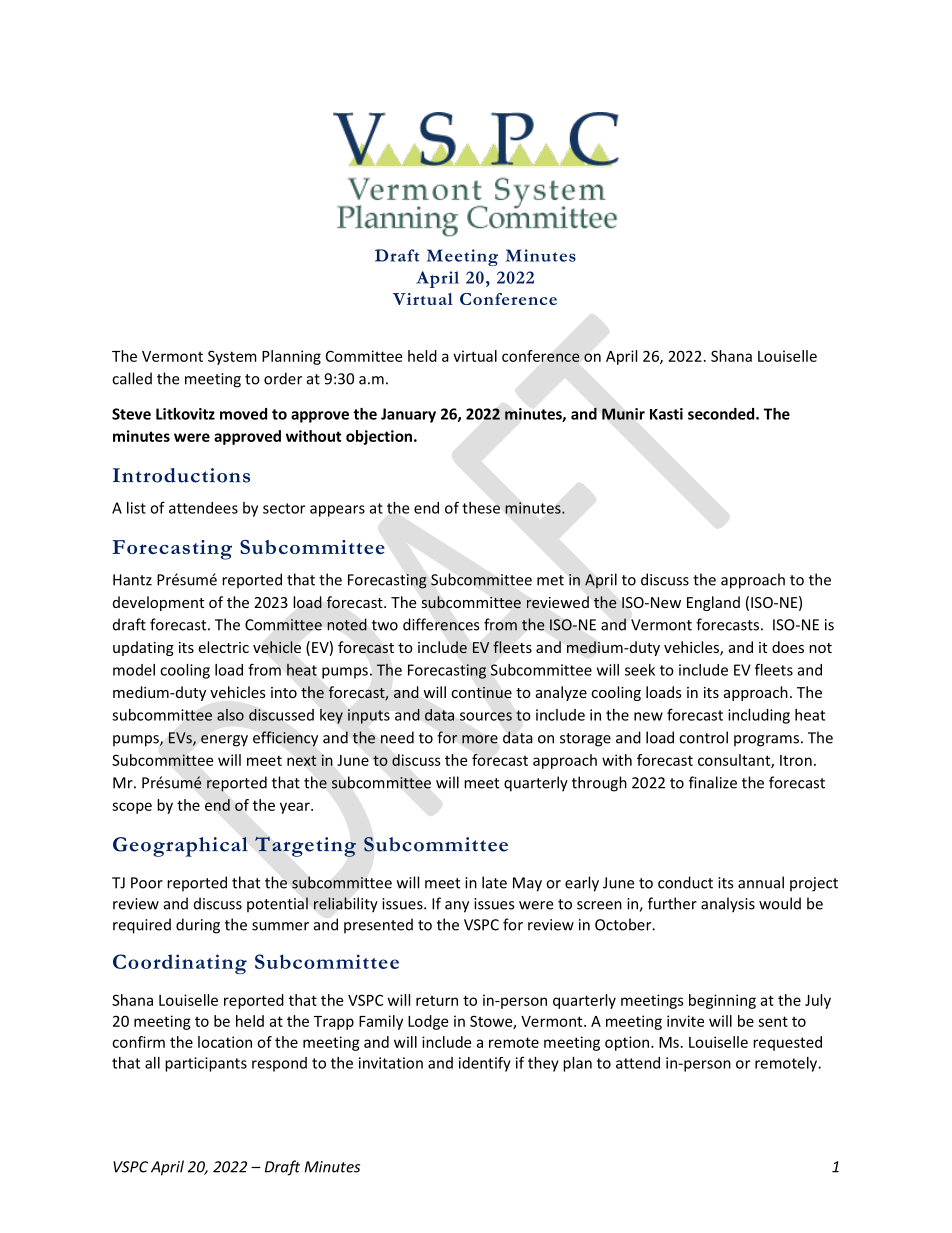 This screenshot has width=952, height=1233. I want to click on Munir, so click(623, 414).
